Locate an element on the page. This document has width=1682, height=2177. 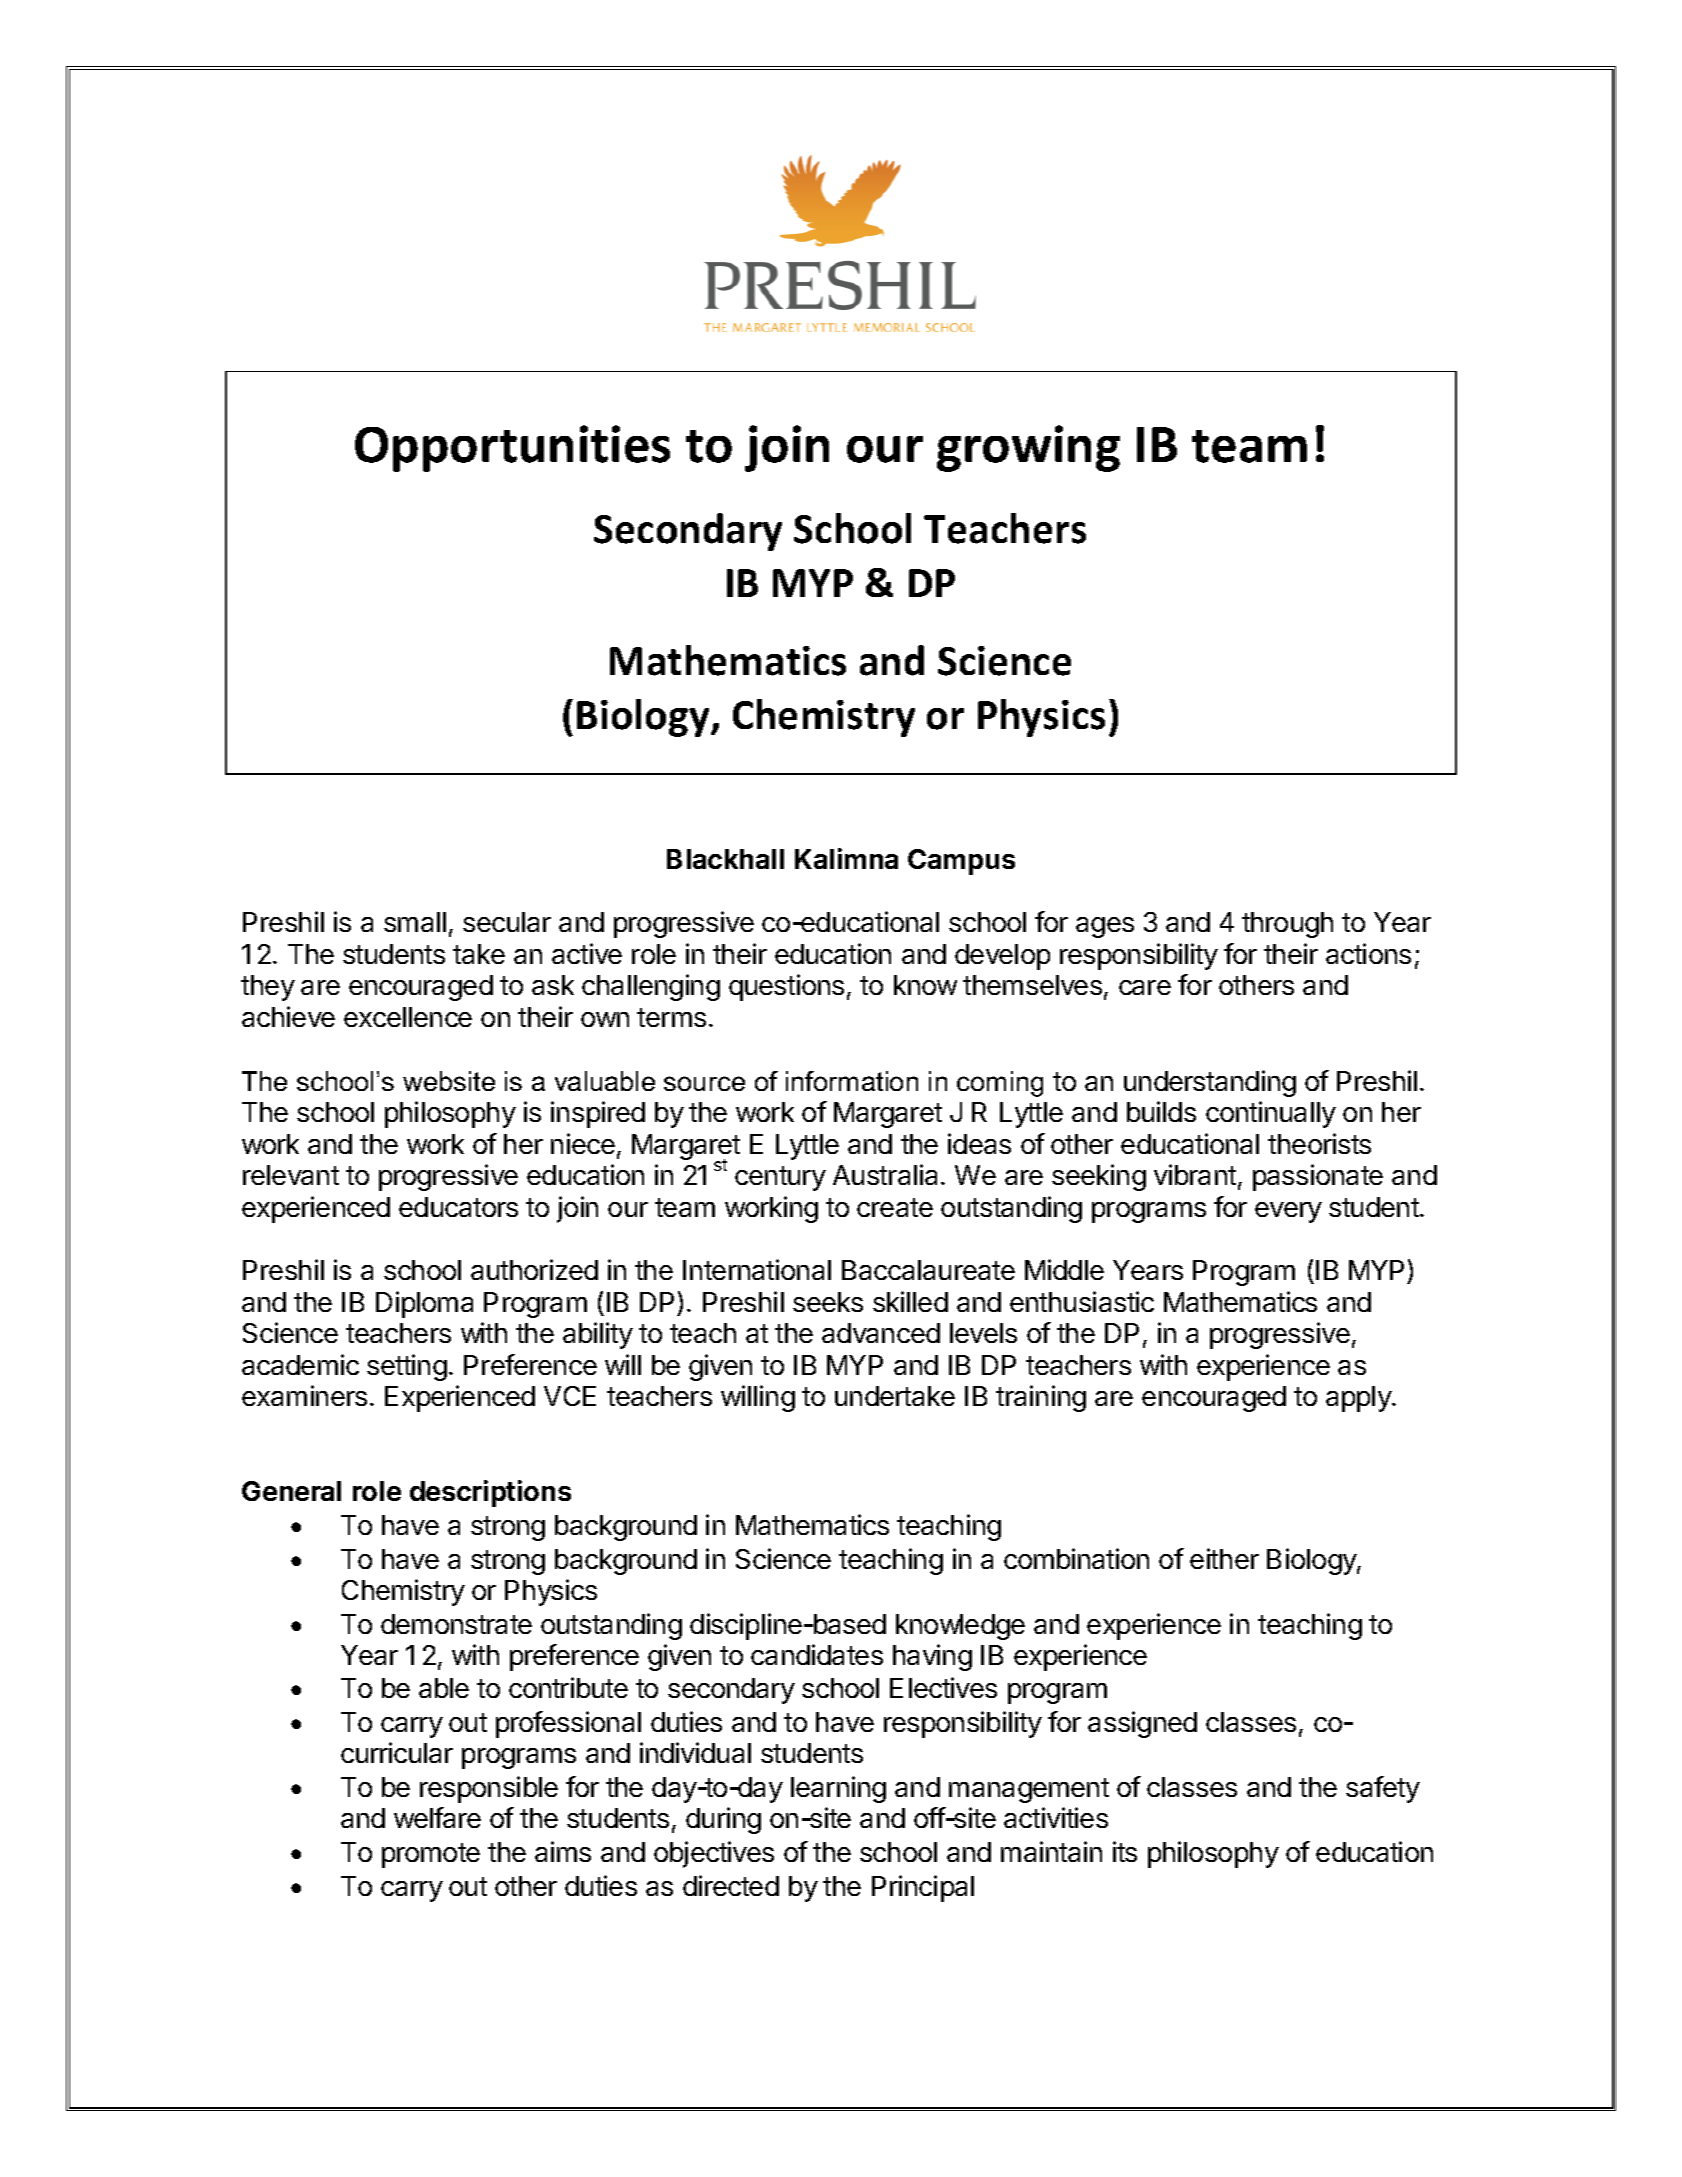
through is located at coordinates (1287, 925).
